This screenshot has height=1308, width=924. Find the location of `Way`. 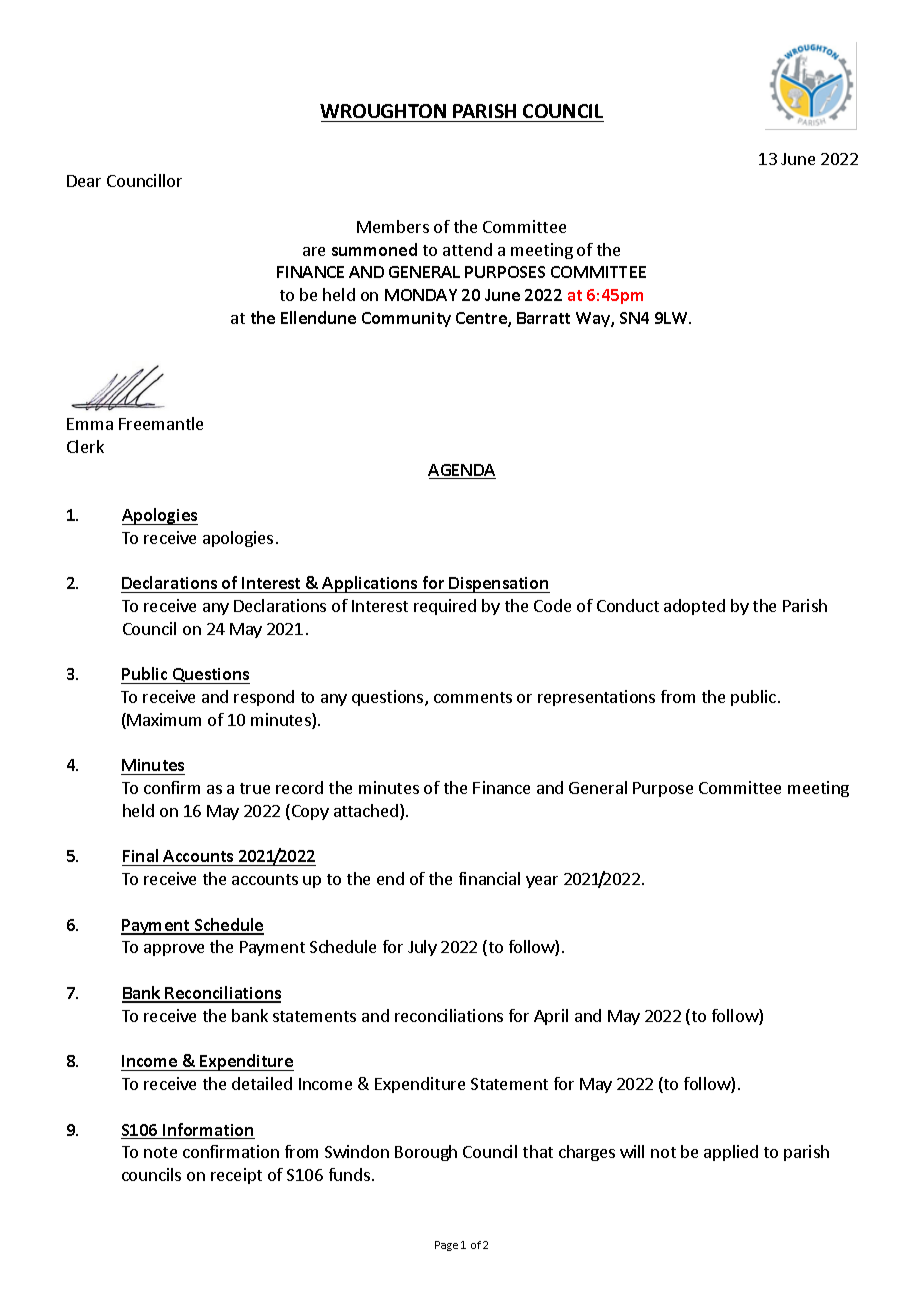

Way is located at coordinates (594, 319).
